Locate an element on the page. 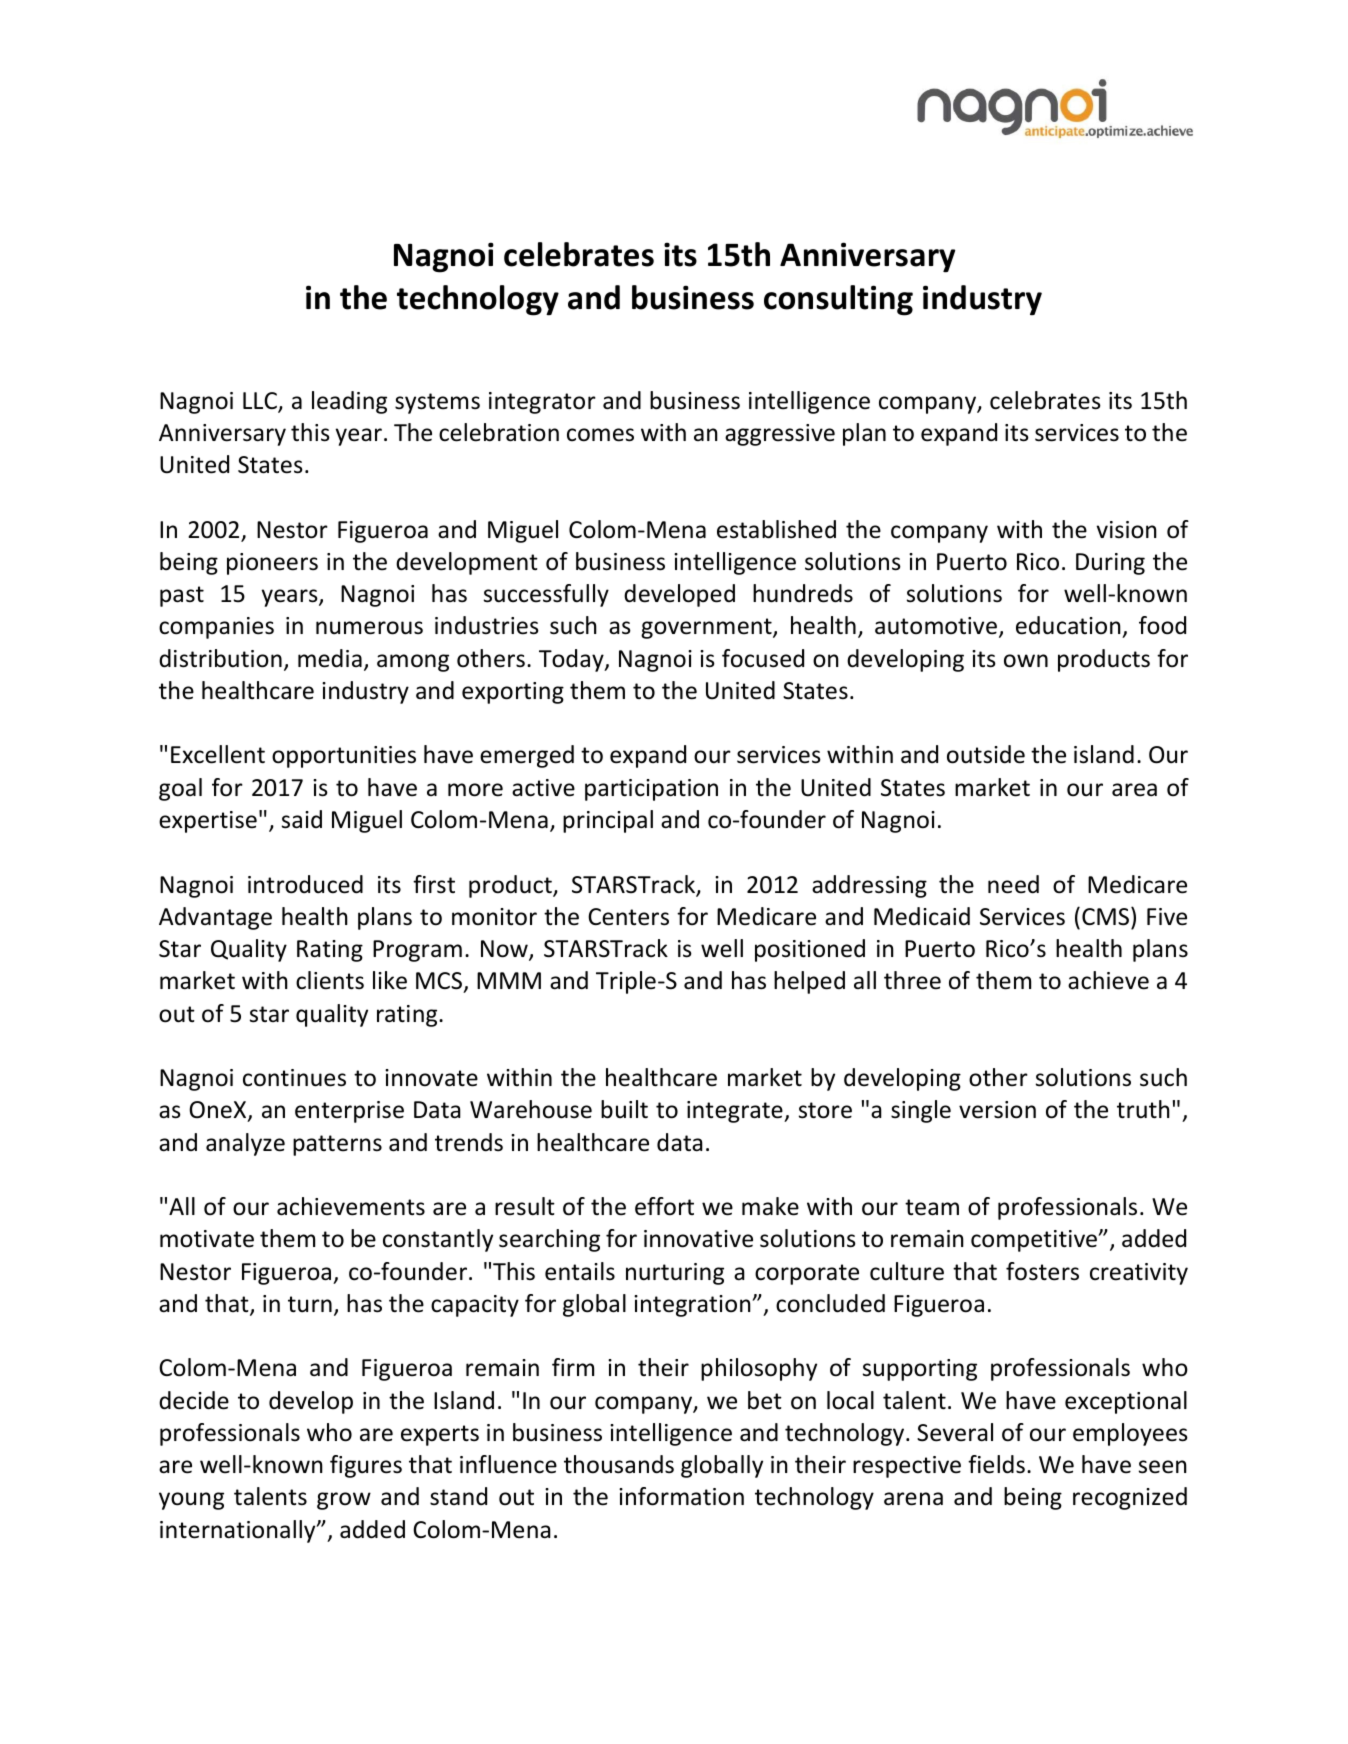  effort is located at coordinates (664, 1206).
